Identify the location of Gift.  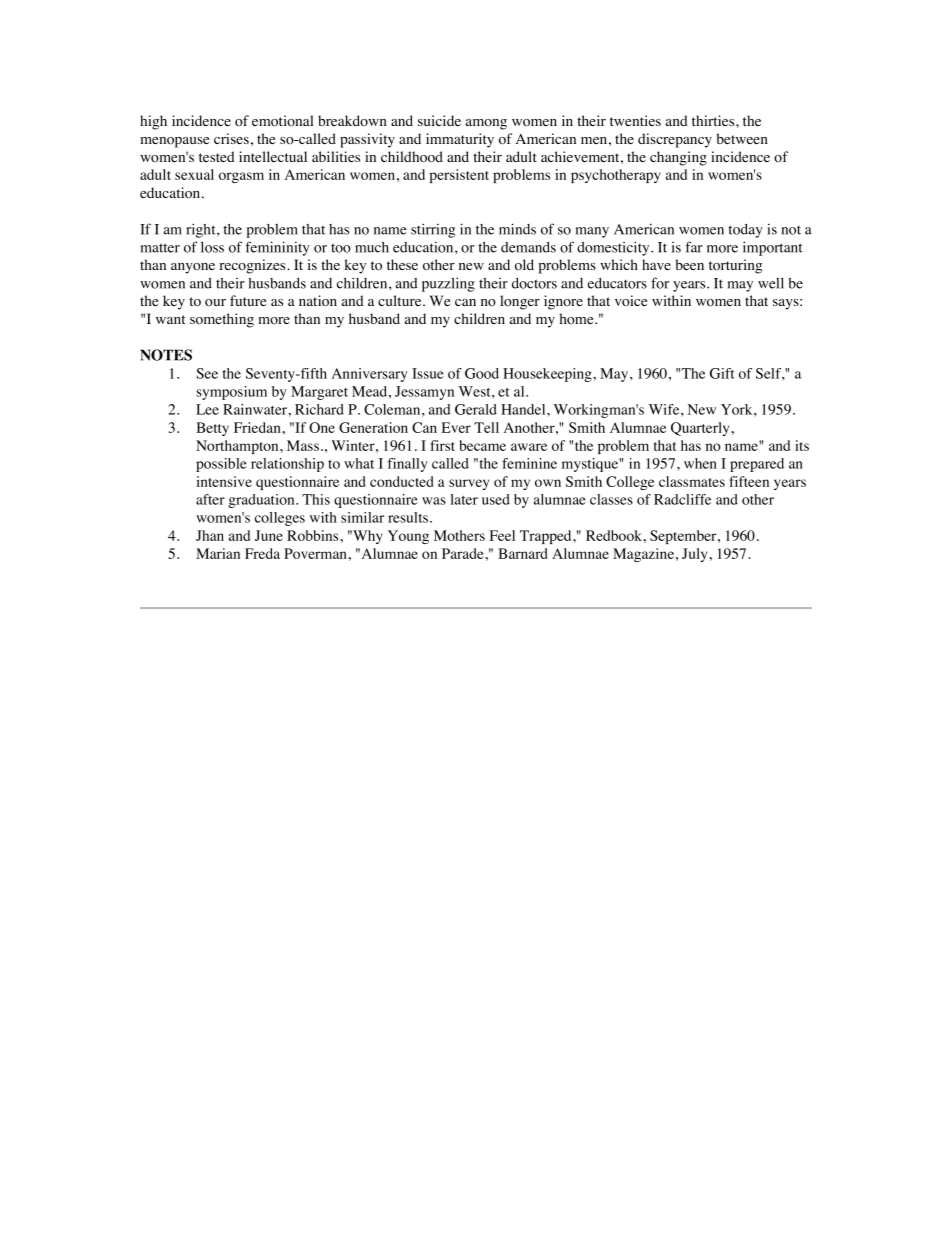
(722, 373).
